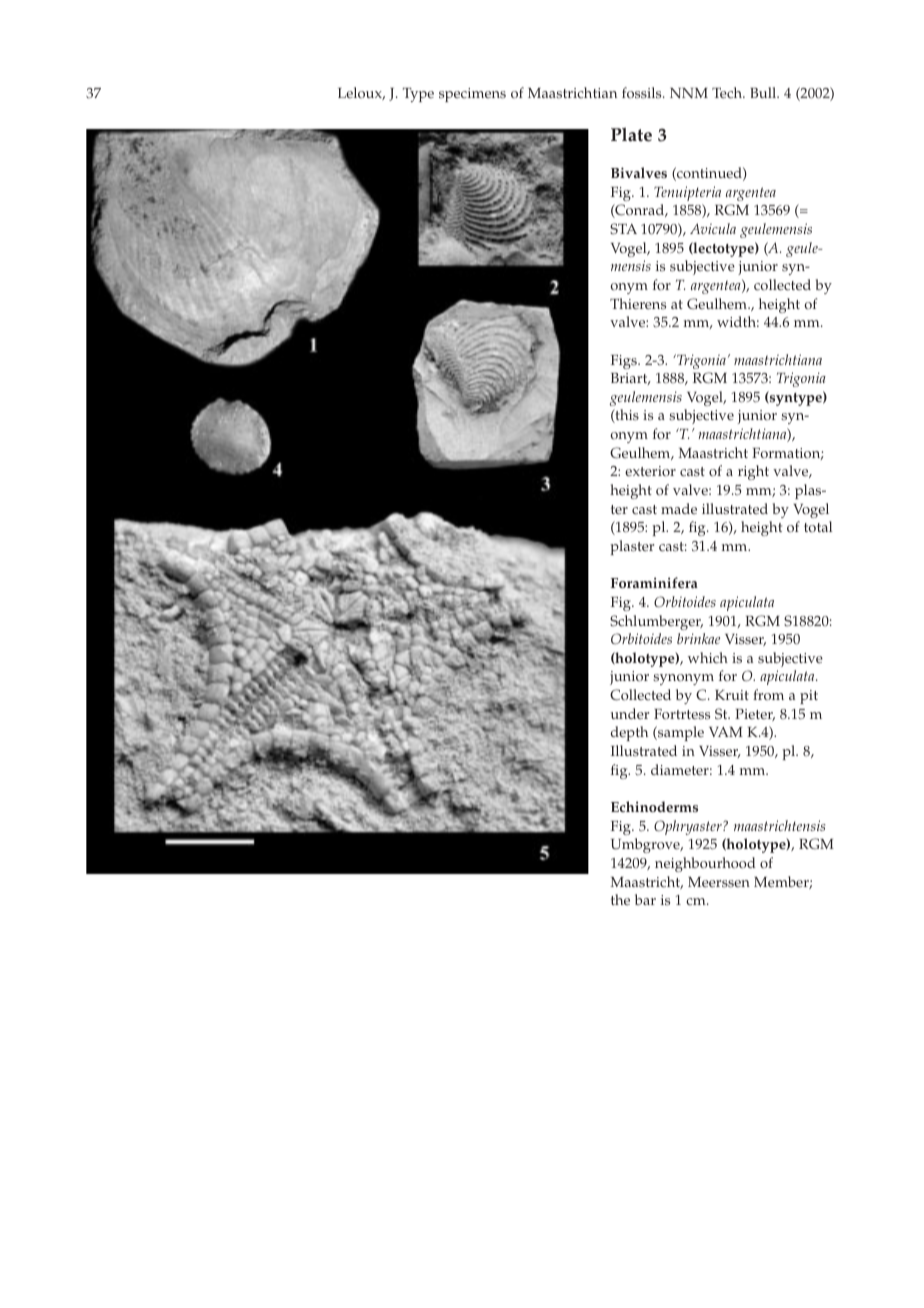 The width and height of the page is (924, 1308). Describe the element at coordinates (472, 95) in the page. I see `specimens` at that location.
